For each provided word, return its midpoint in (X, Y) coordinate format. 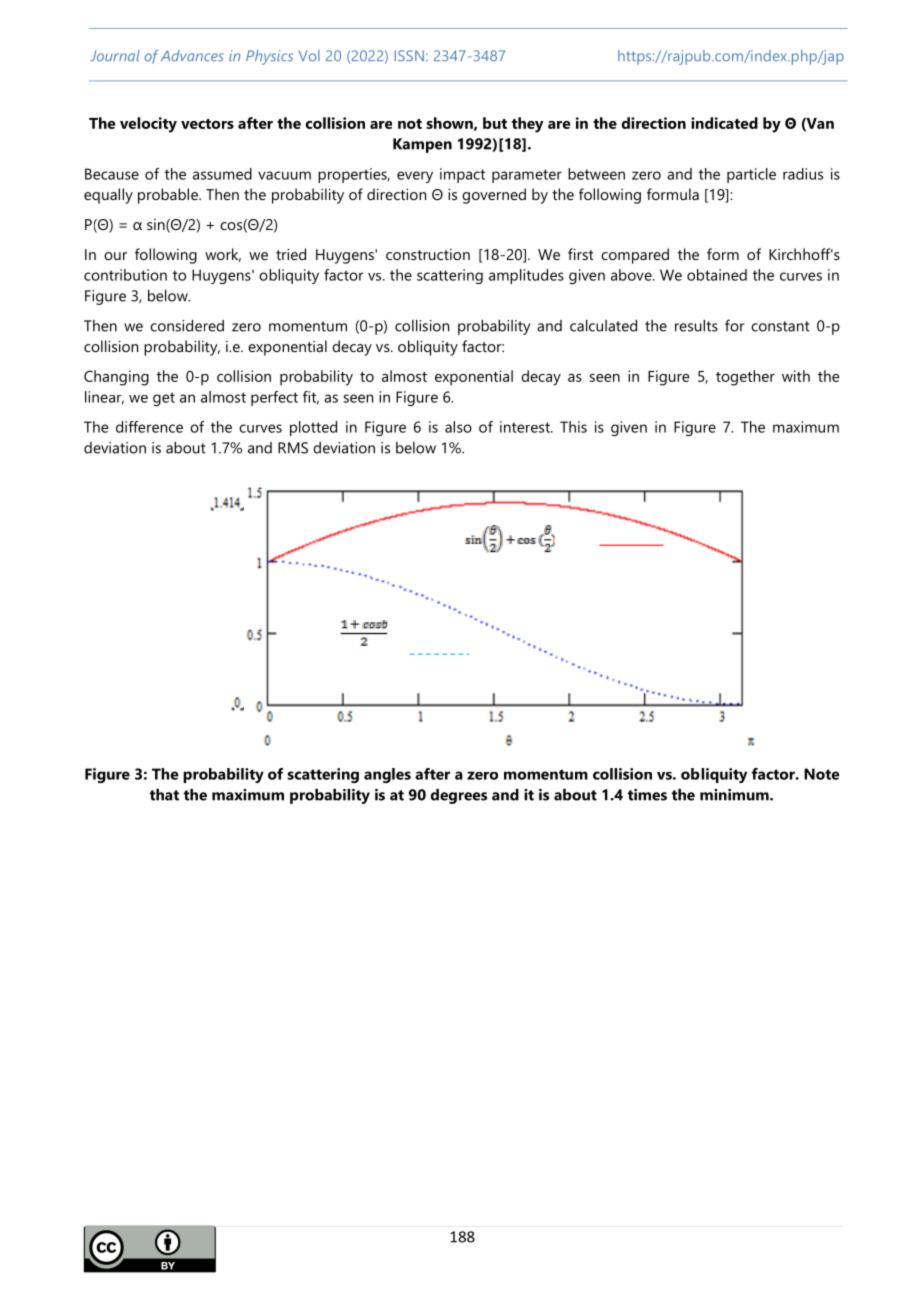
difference (149, 427)
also (458, 427)
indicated (724, 123)
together (745, 378)
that (164, 794)
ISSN (409, 56)
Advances (192, 55)
